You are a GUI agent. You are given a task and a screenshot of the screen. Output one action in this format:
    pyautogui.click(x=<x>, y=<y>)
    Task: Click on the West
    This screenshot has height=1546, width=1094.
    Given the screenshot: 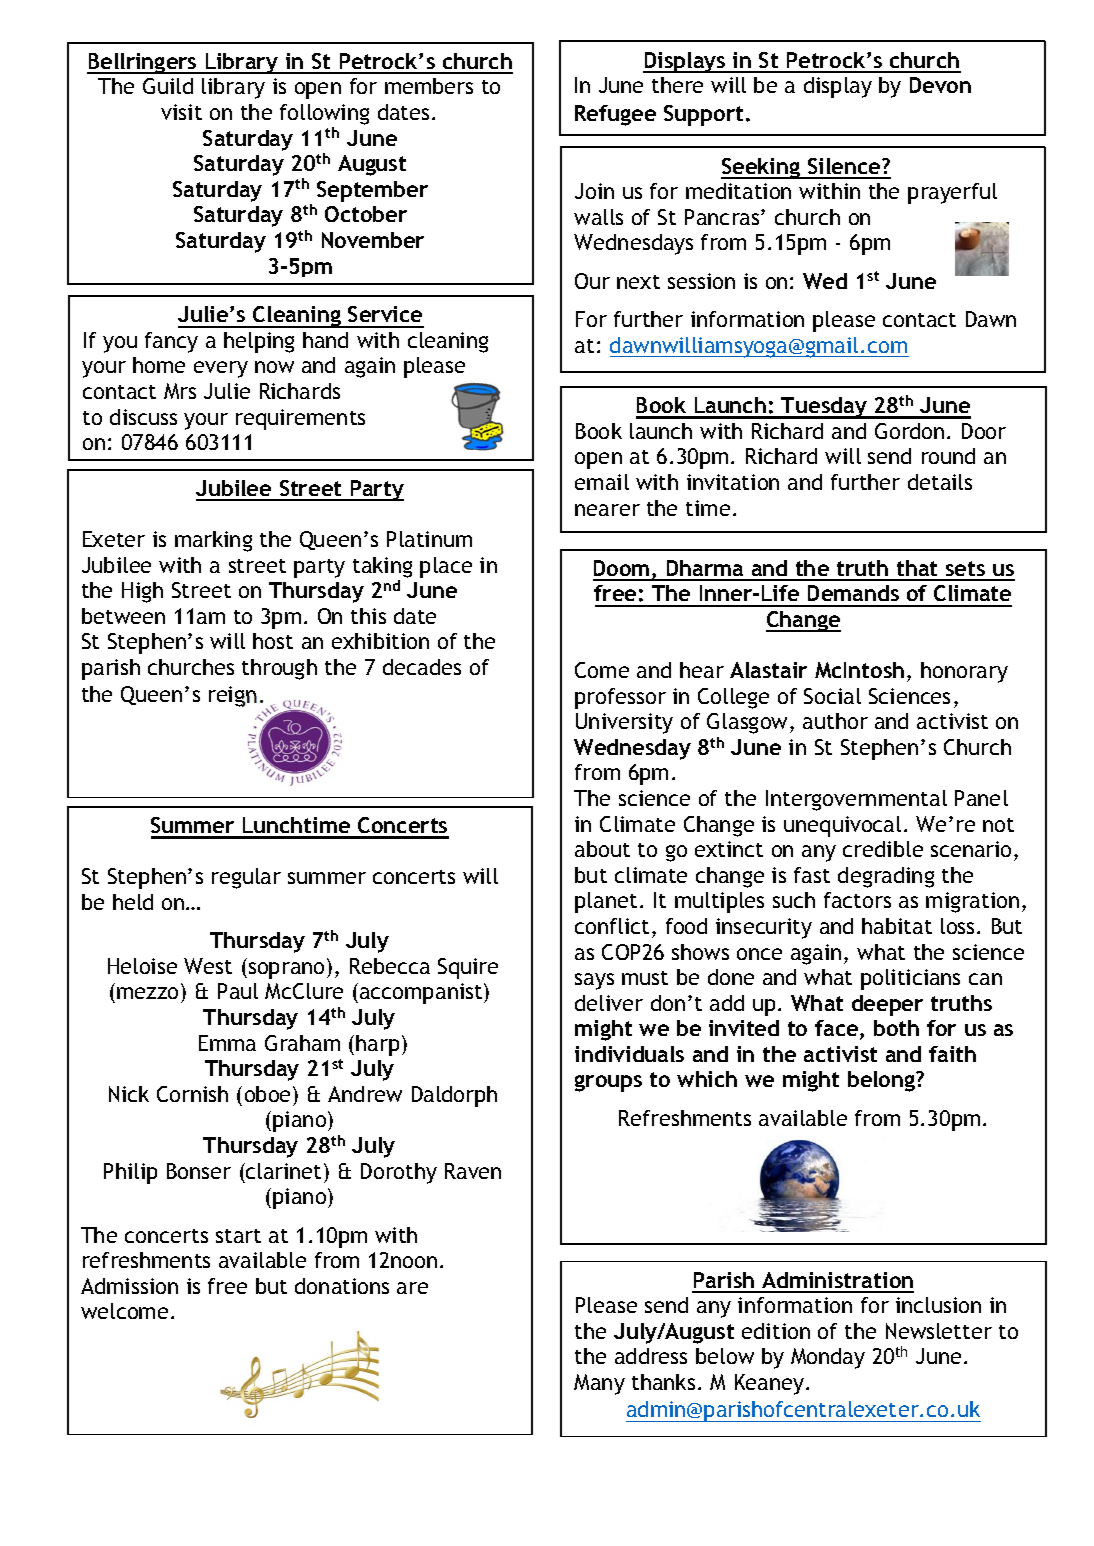 What is the action you would take?
    pyautogui.click(x=208, y=966)
